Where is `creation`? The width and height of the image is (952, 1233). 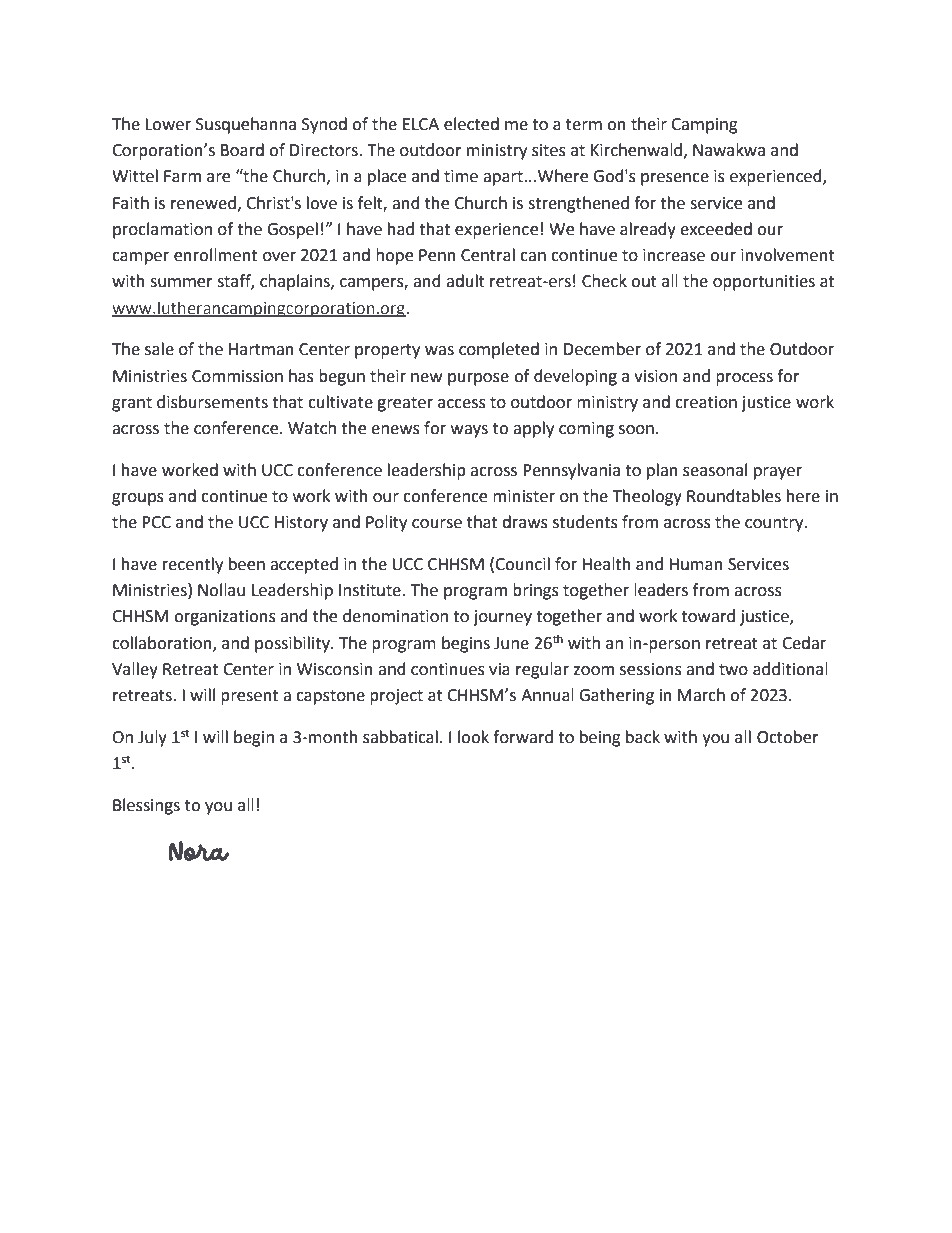
creation is located at coordinates (706, 402).
